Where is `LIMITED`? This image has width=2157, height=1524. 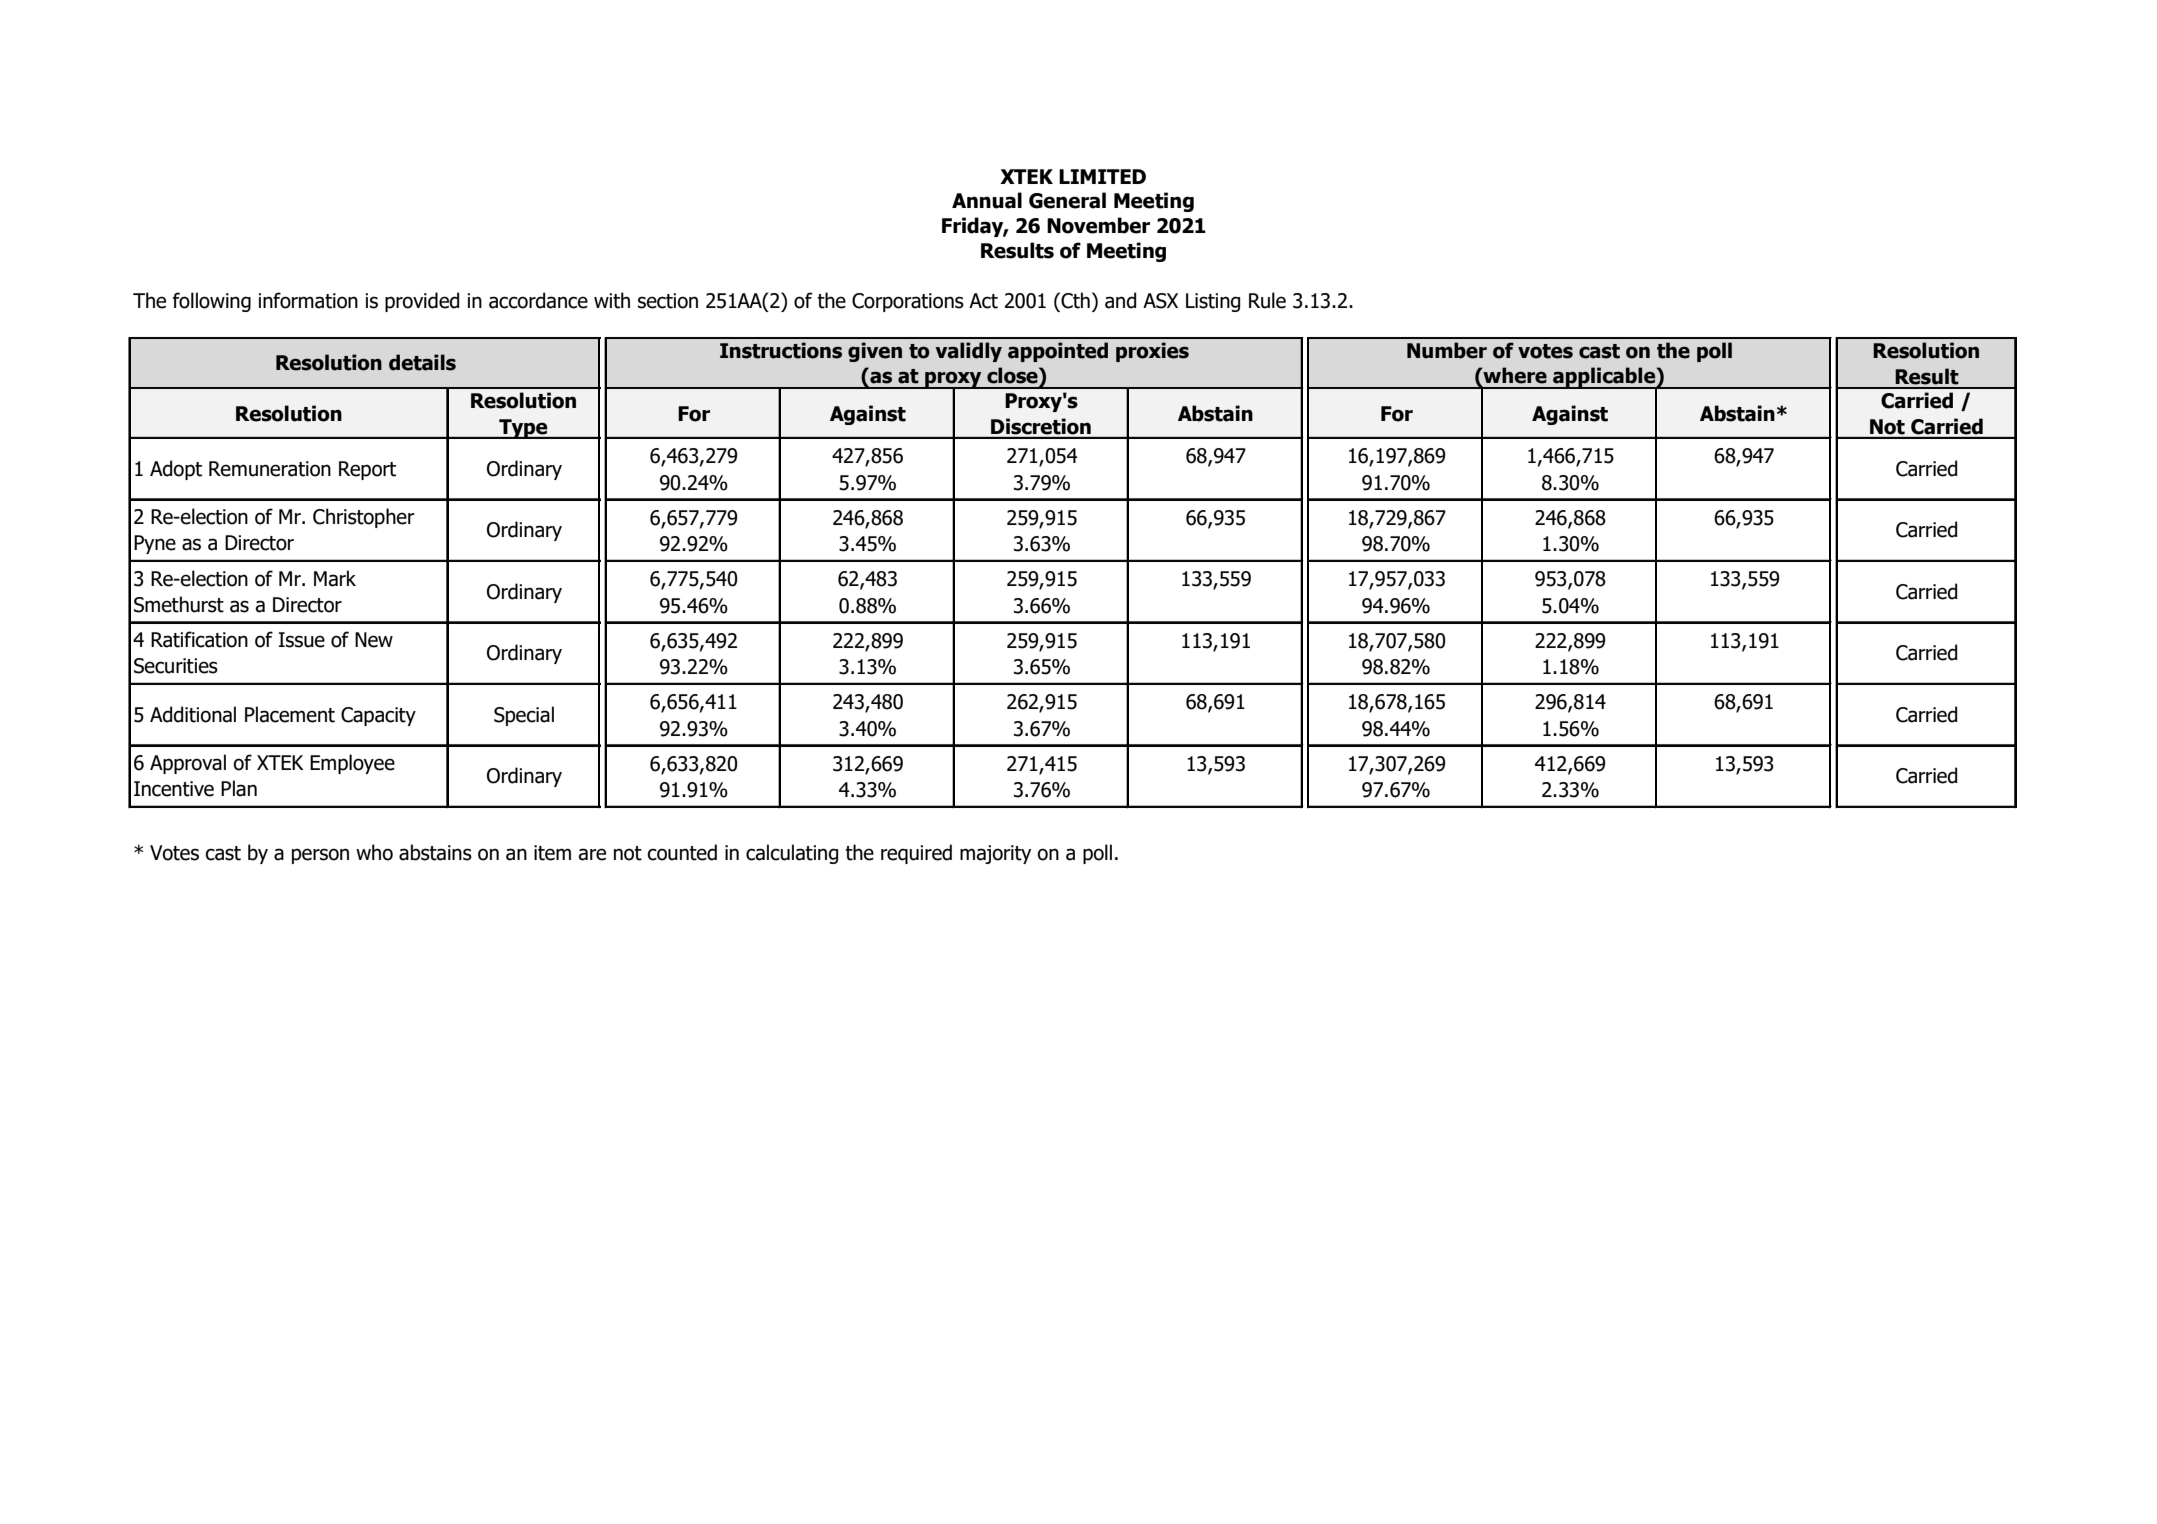 LIMITED is located at coordinates (1102, 176).
